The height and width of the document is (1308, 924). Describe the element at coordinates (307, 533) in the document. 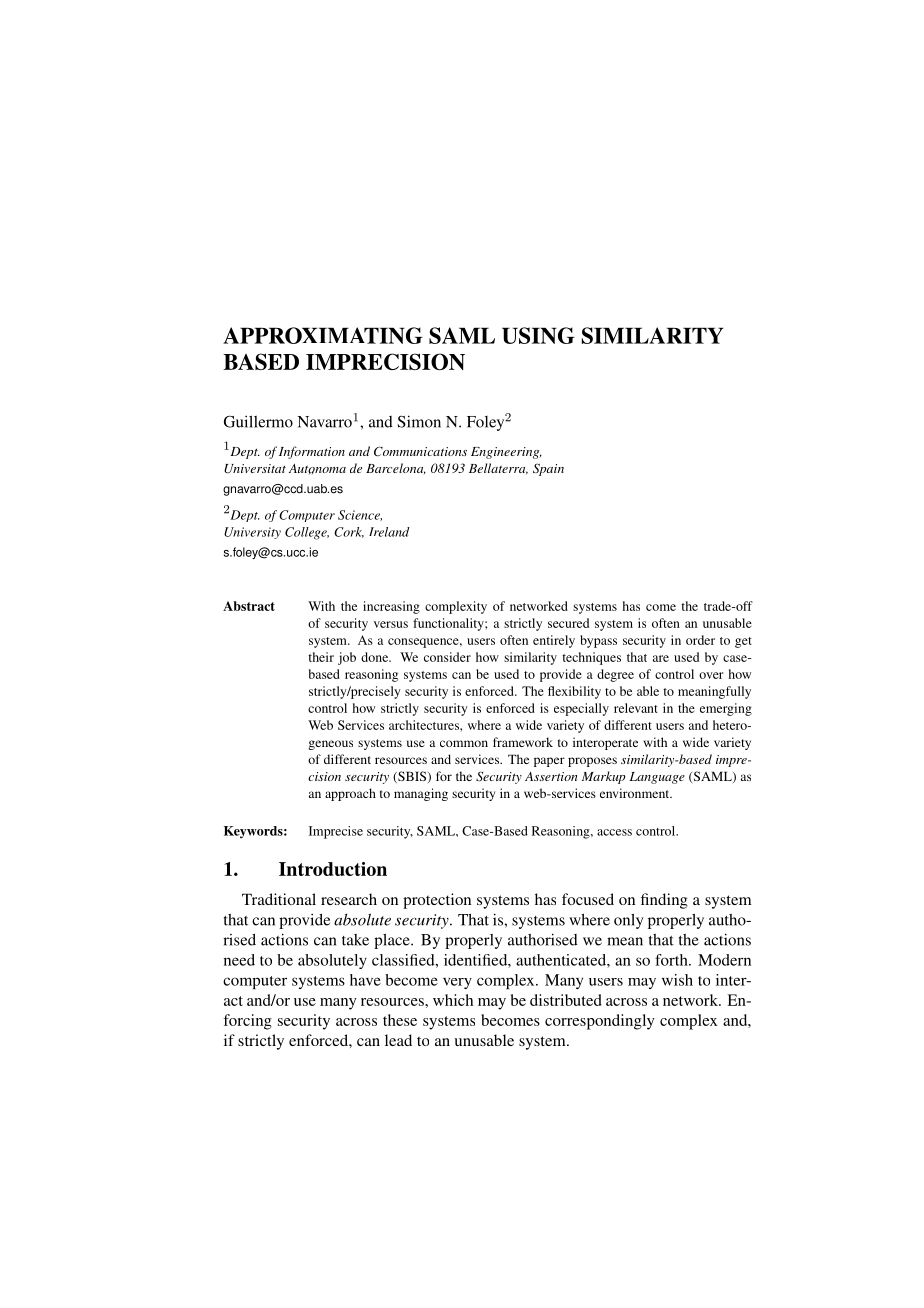

I see `College` at that location.
